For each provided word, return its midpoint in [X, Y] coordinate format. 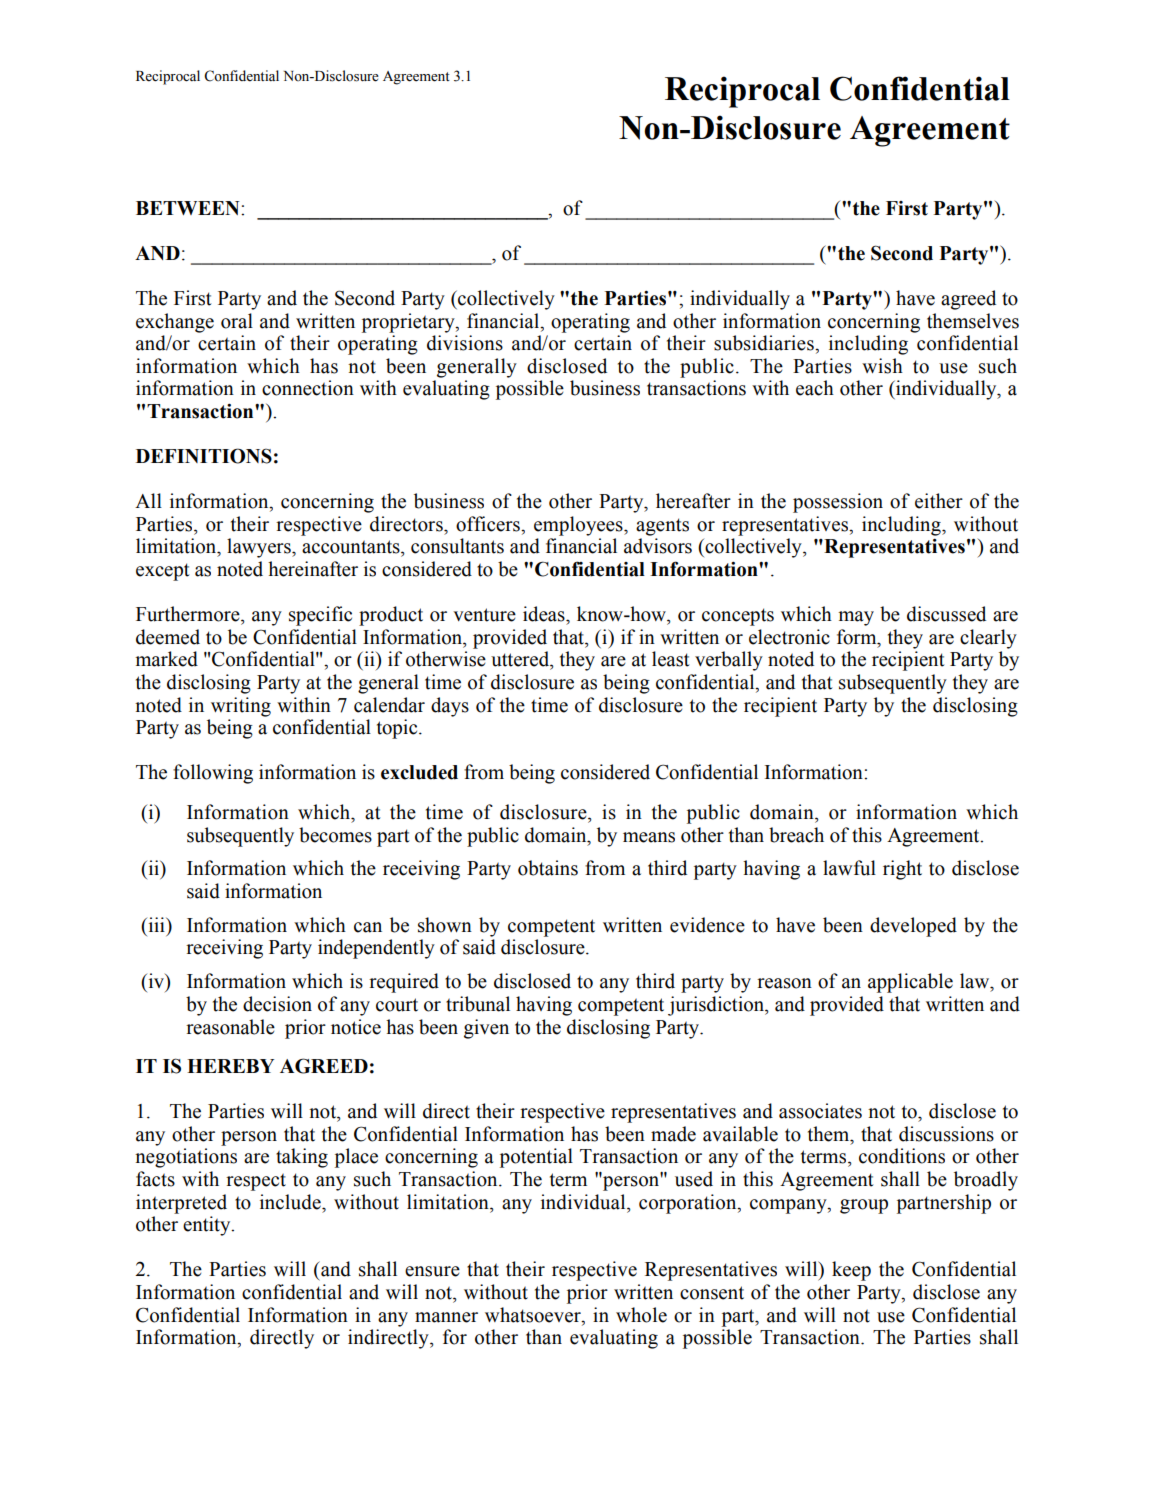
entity [208, 1226]
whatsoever [534, 1315]
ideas [545, 614]
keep [851, 1271]
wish [882, 366]
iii [156, 924]
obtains [548, 868]
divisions [465, 343]
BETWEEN [189, 208]
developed [913, 927]
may [856, 618]
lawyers [260, 548]
